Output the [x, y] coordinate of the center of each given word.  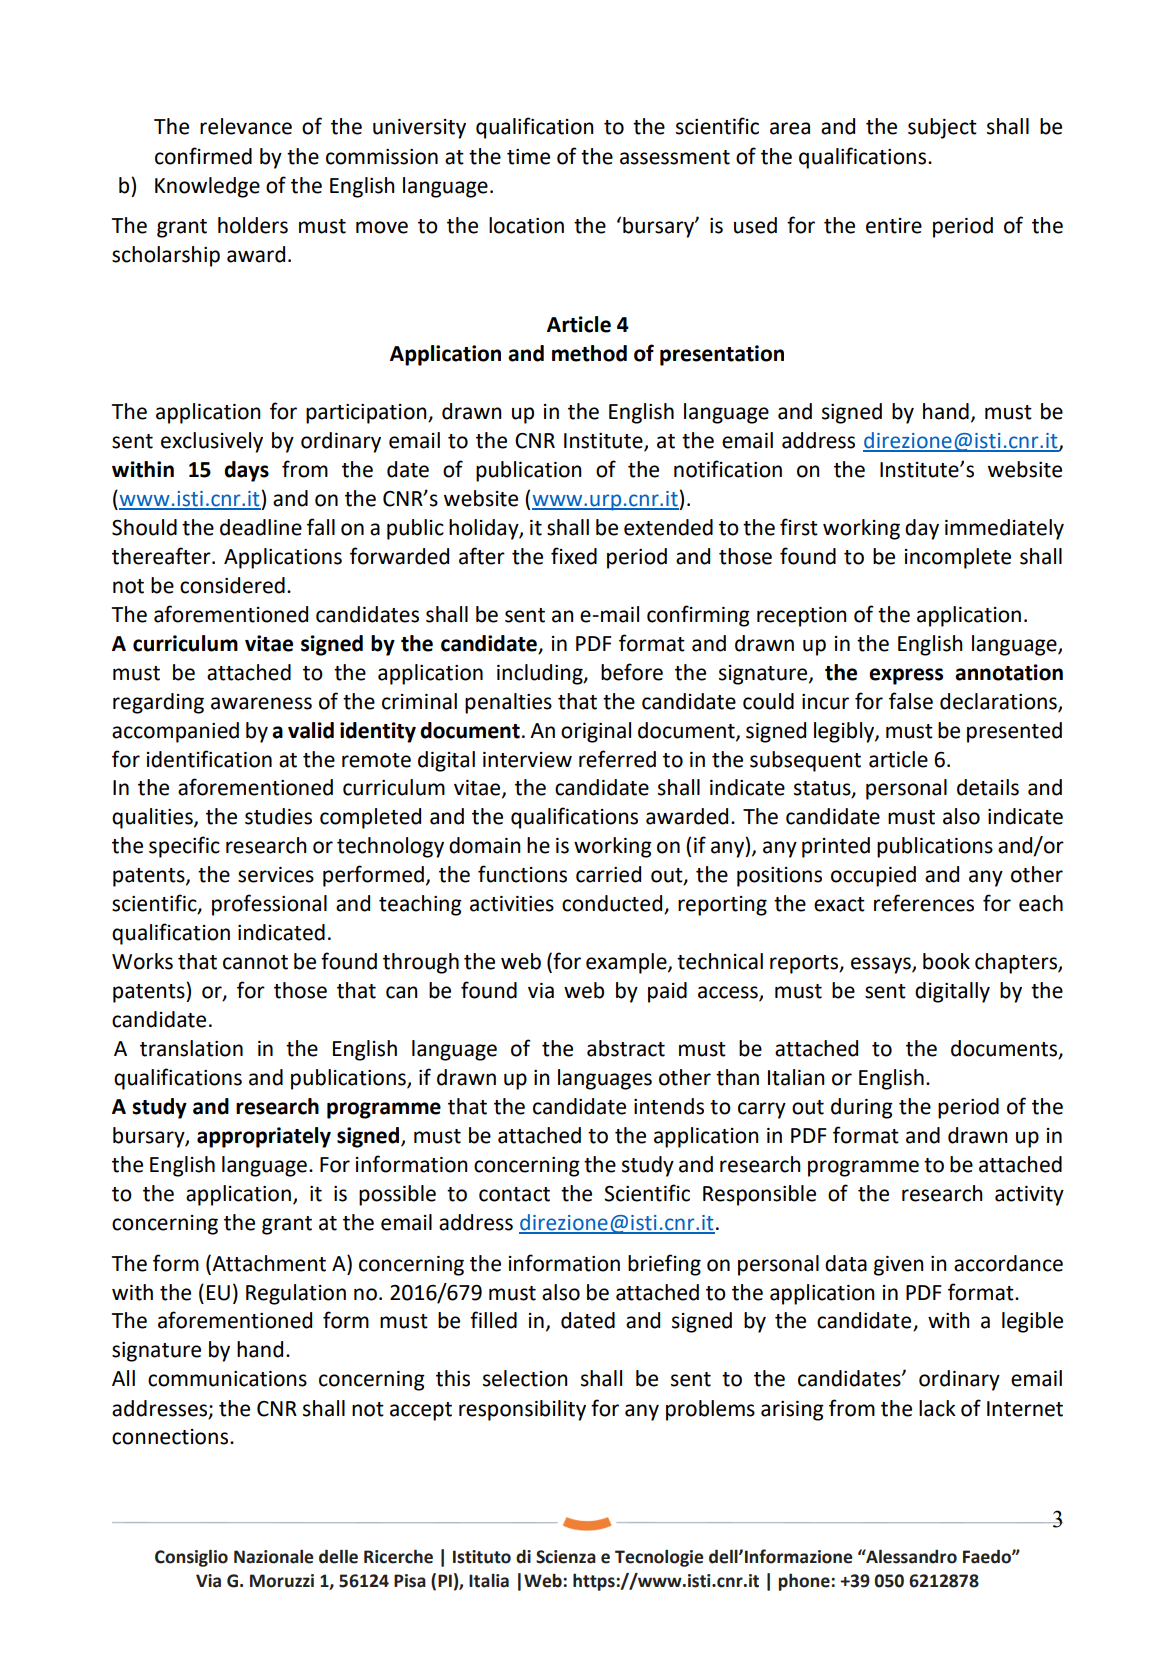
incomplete [958, 558]
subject [942, 128]
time [528, 157]
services [276, 875]
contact [514, 1194]
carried [608, 874]
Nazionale [273, 1556]
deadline [261, 527]
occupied [873, 876]
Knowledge [207, 187]
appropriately [264, 1137]
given [899, 1266]
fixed [574, 556]
